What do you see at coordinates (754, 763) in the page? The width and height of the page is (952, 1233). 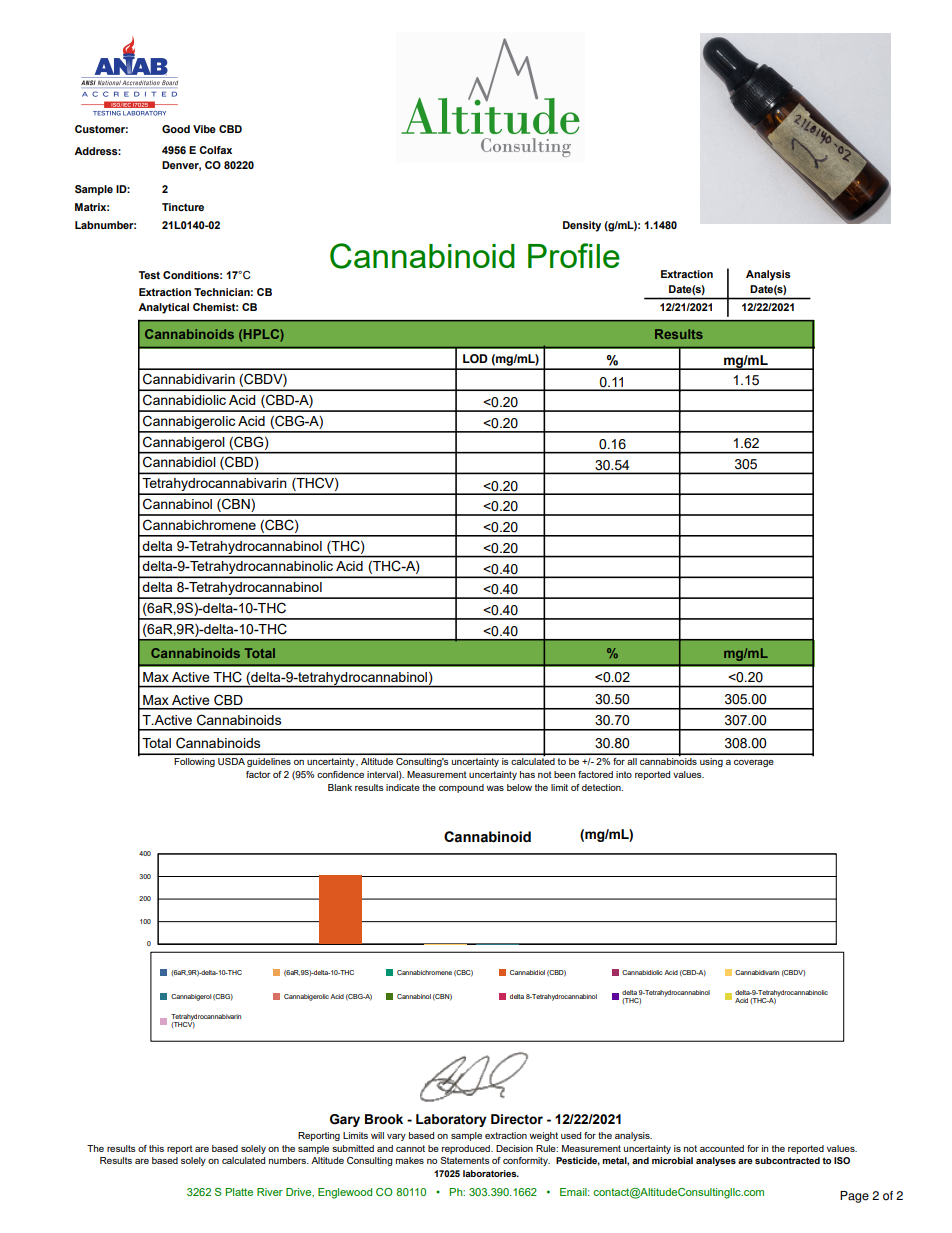 I see `coverage` at bounding box center [754, 763].
